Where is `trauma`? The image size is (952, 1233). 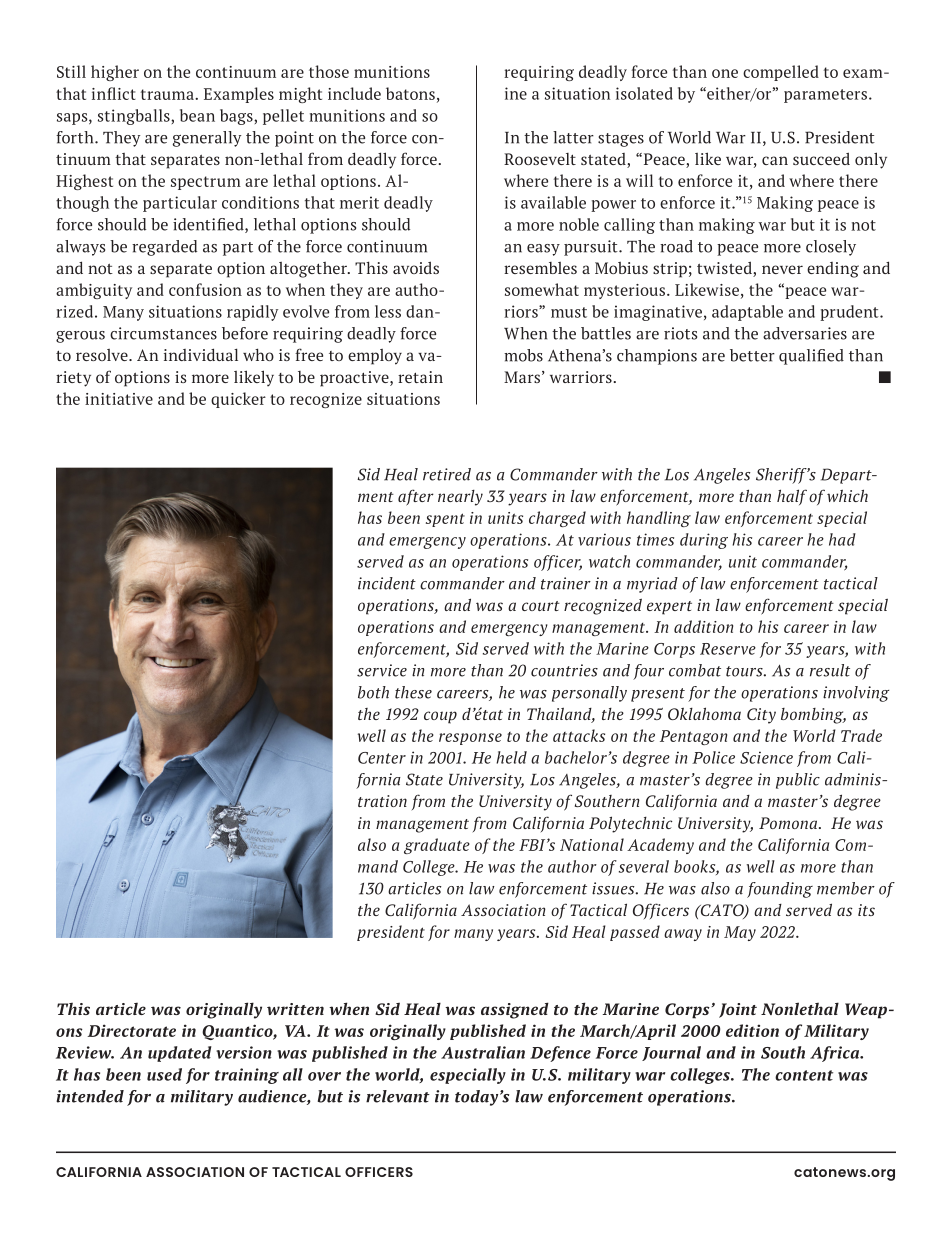
trauma is located at coordinates (168, 94).
